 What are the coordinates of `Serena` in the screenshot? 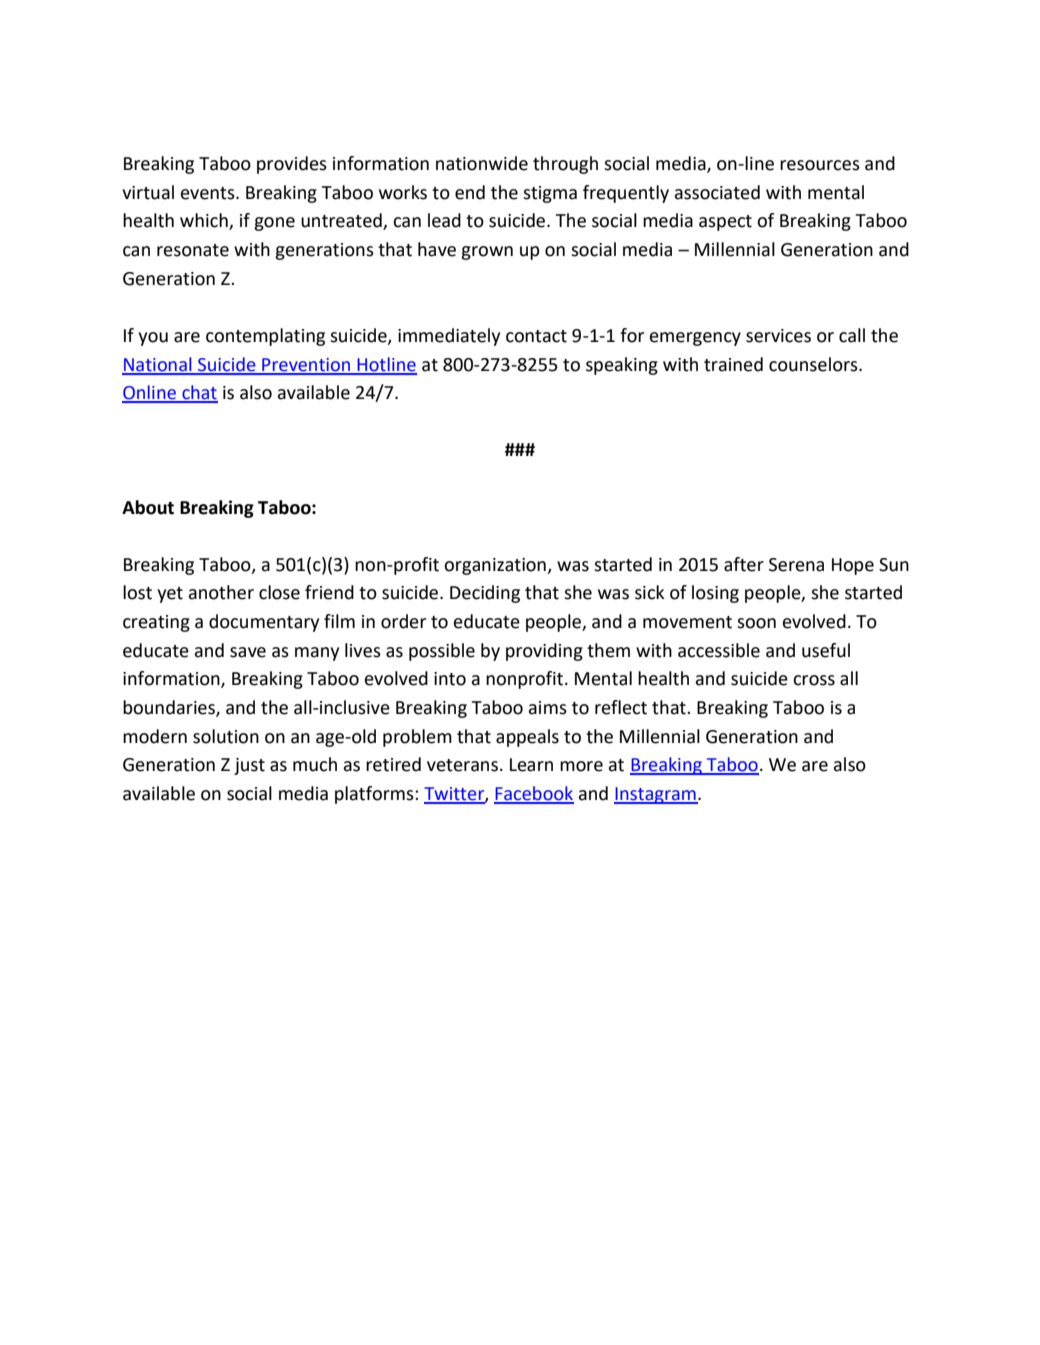 It's located at (796, 565).
